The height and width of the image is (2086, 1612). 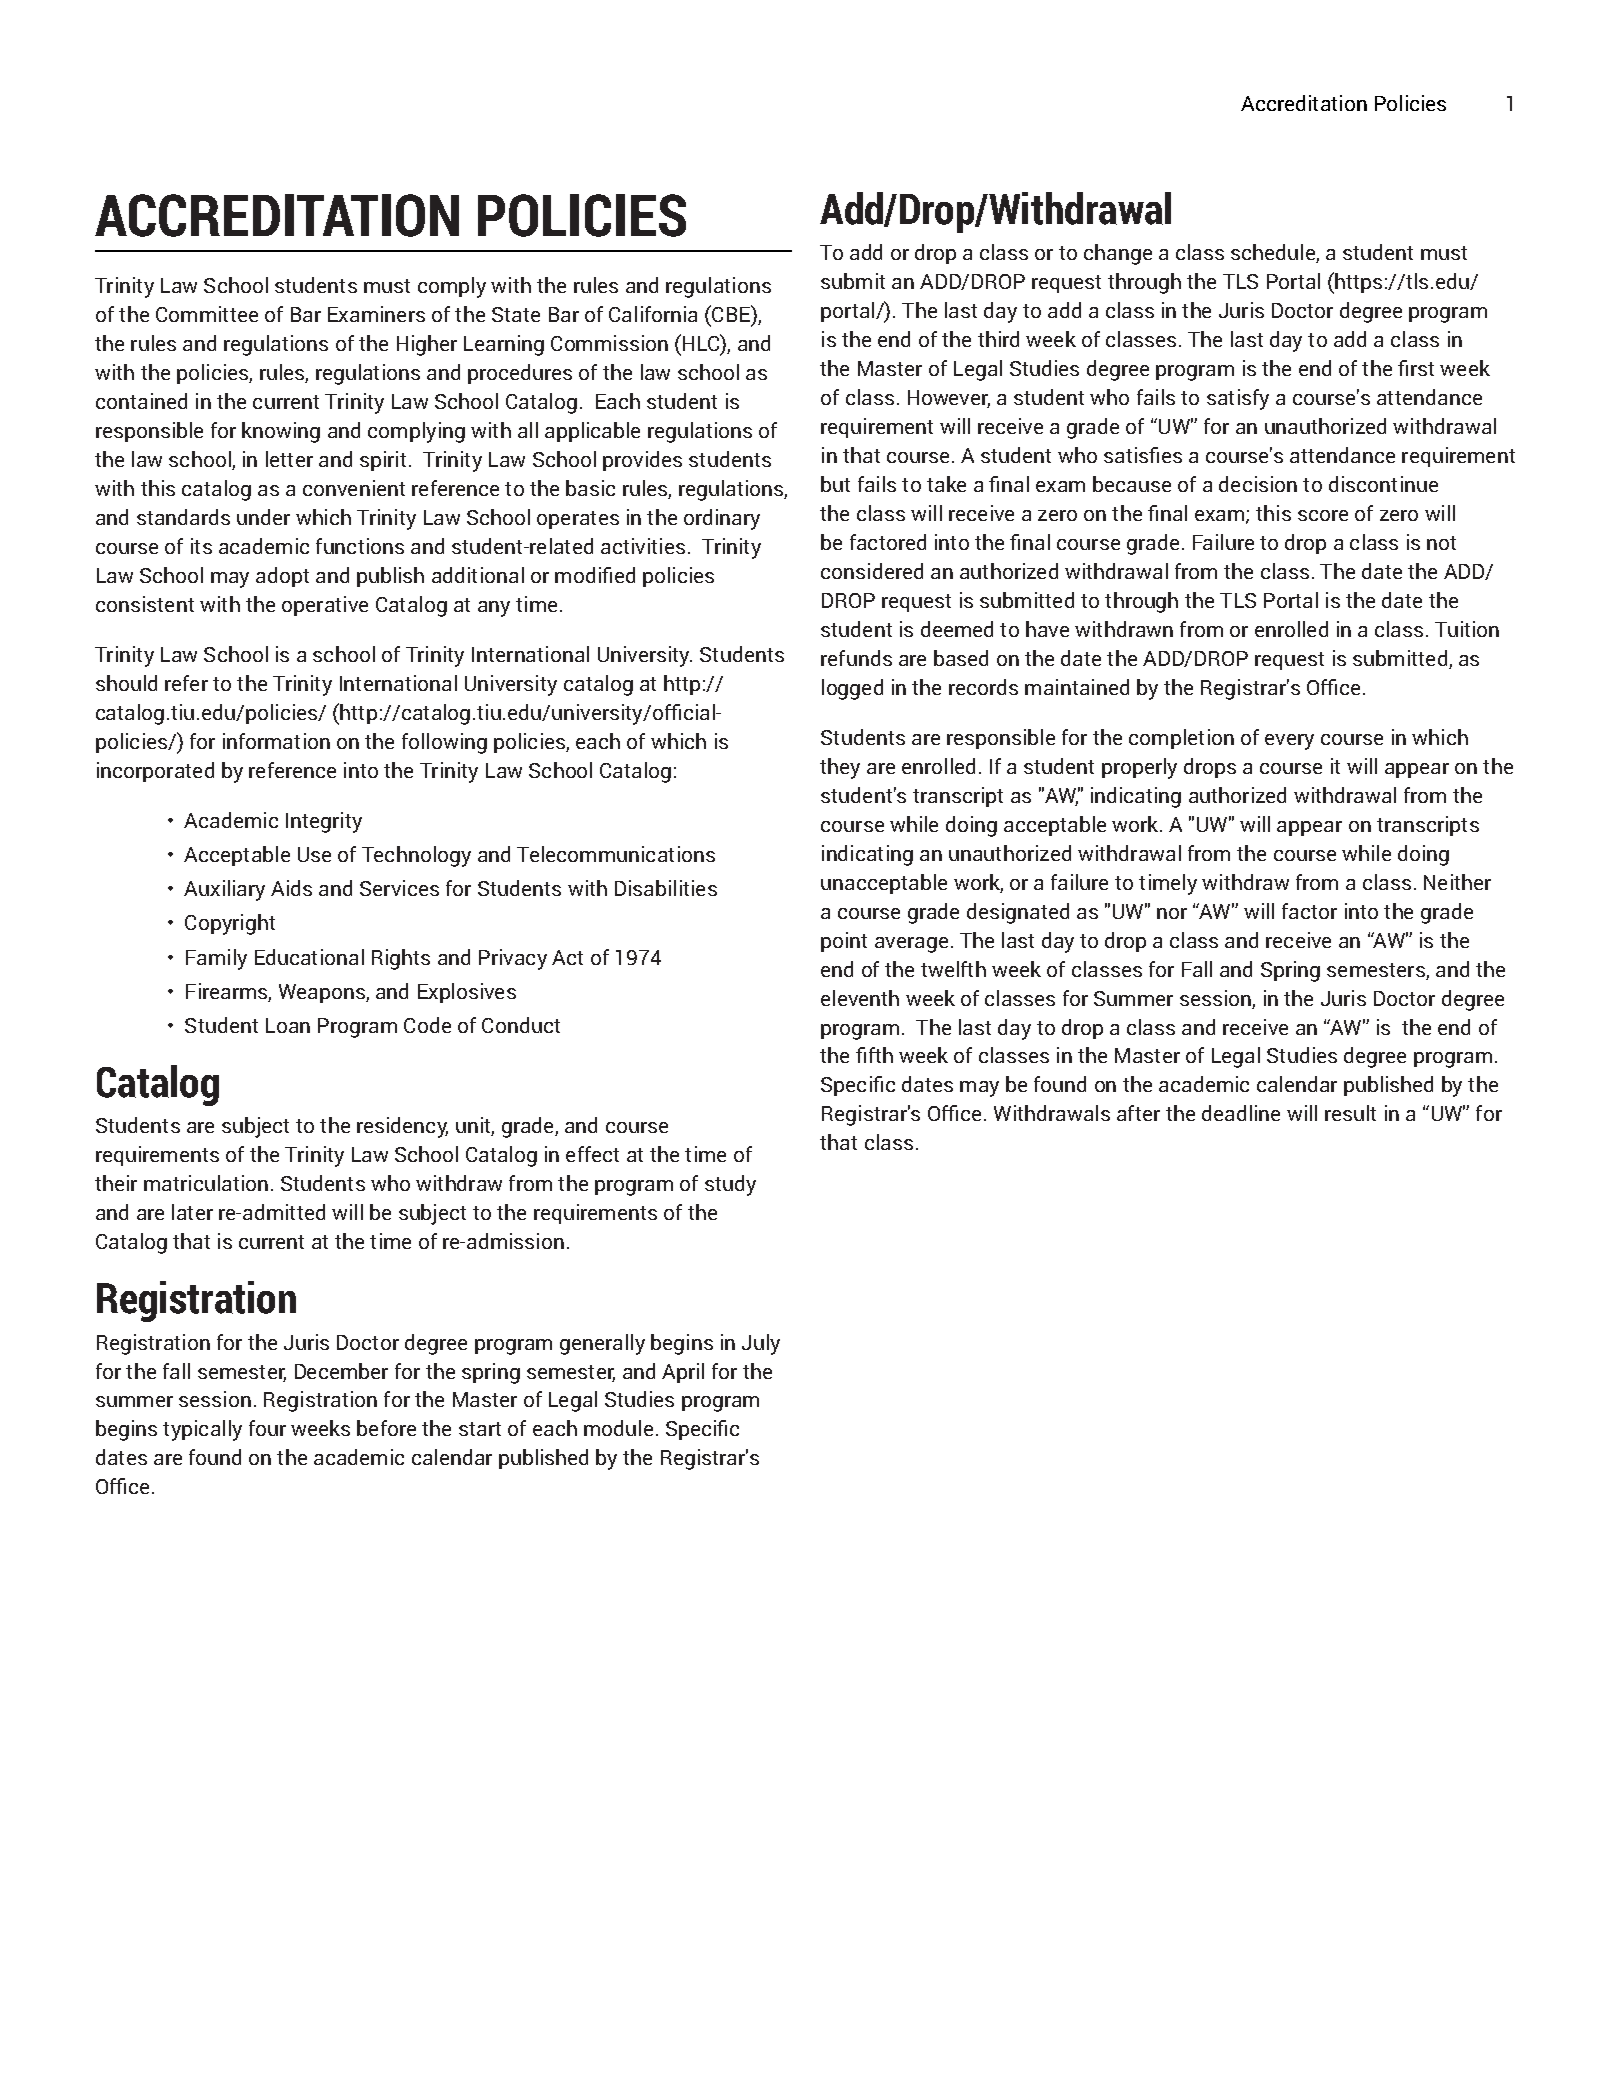 I want to click on schedule, so click(x=1274, y=253).
